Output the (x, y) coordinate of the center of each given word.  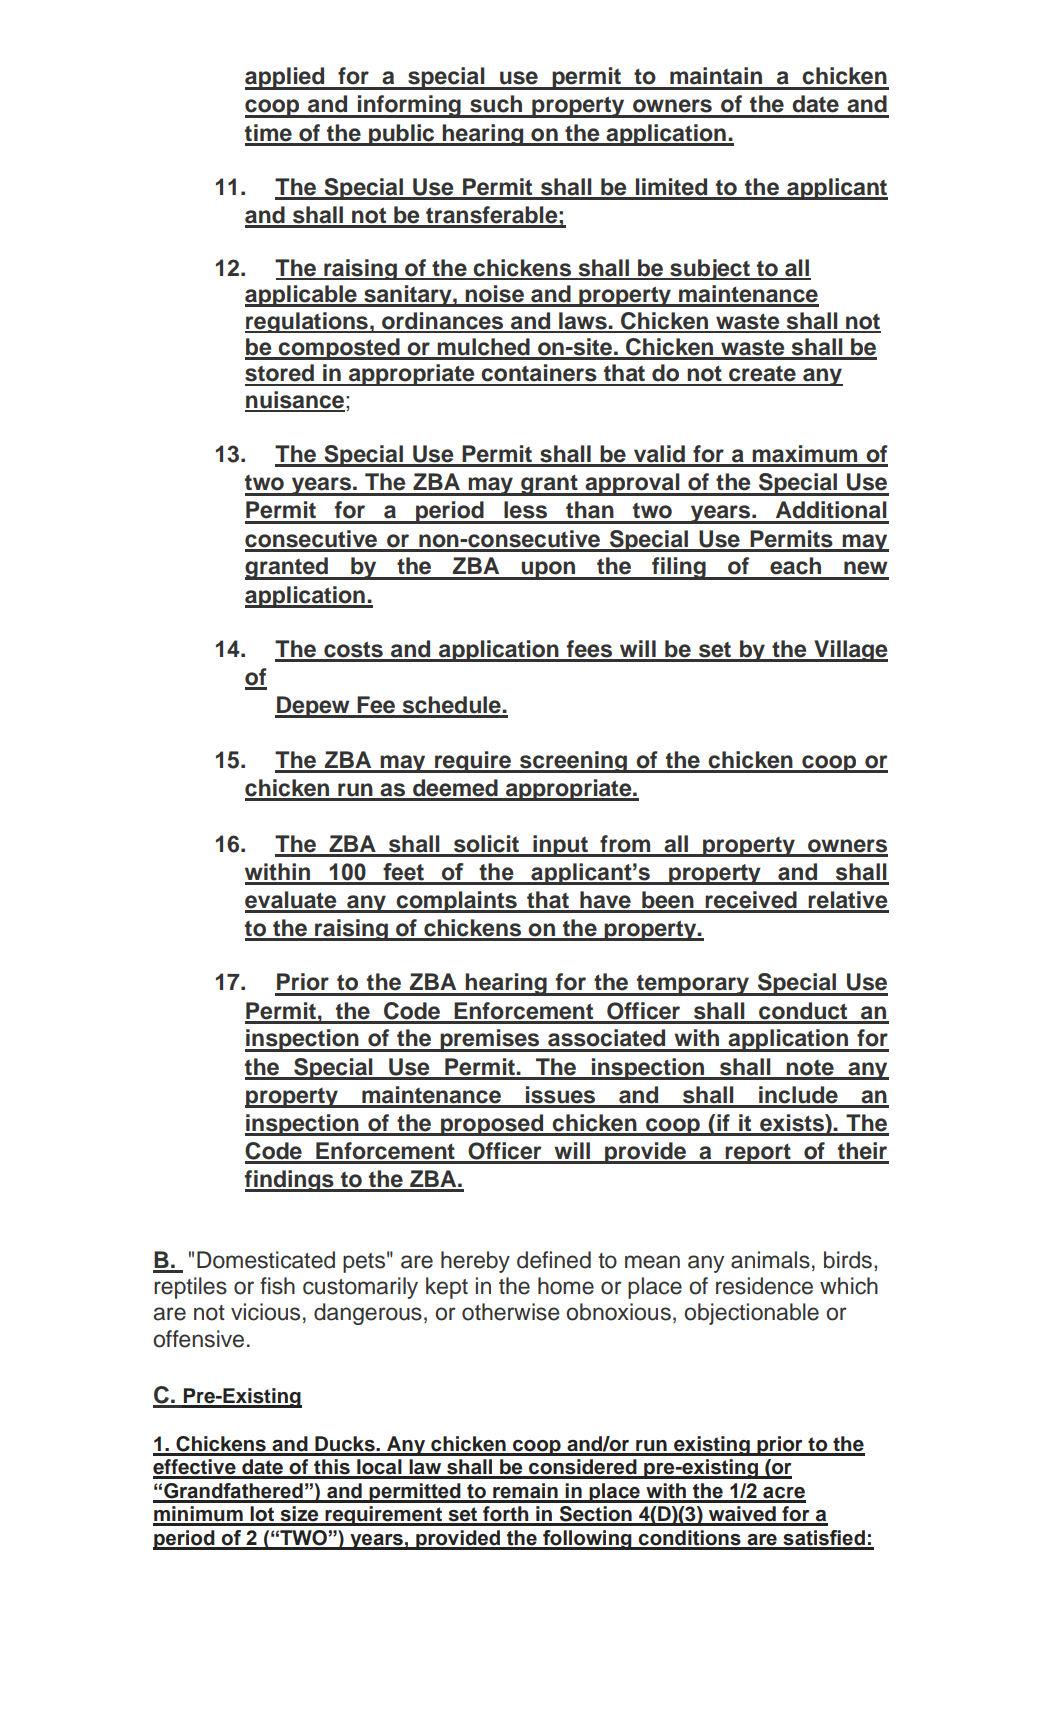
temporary (693, 985)
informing (409, 106)
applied (286, 78)
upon (548, 570)
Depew (313, 707)
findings (290, 1181)
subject (710, 269)
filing (679, 568)
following (587, 1540)
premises (490, 1040)
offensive (198, 1339)
